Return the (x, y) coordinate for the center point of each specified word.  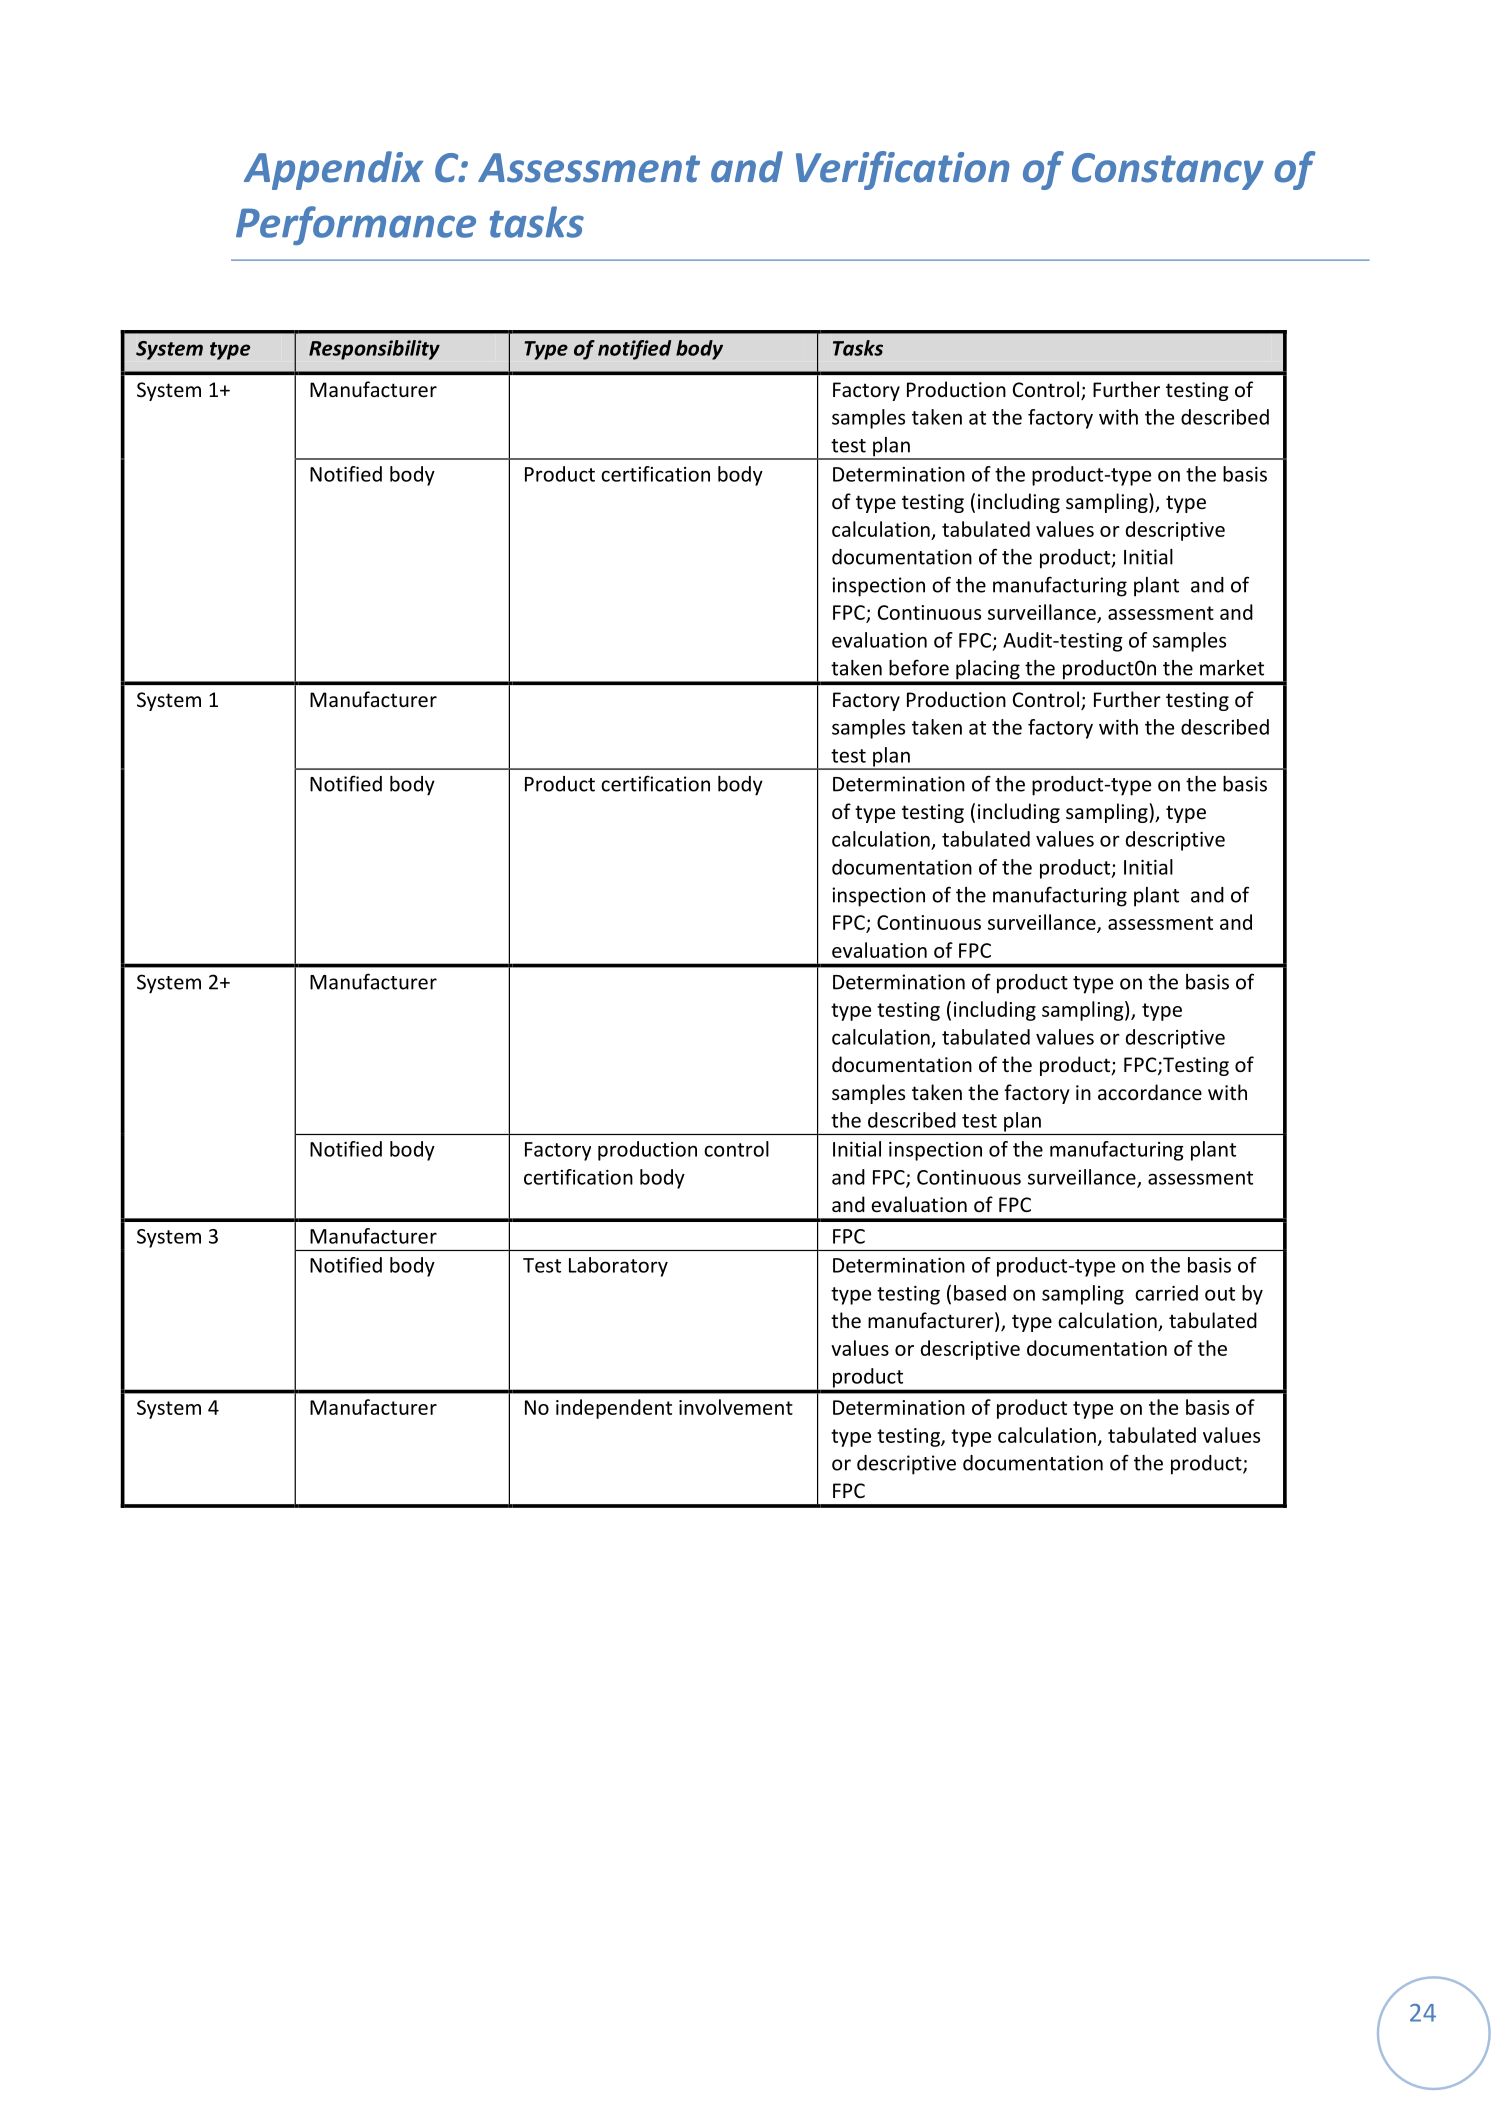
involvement (736, 1407)
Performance (356, 225)
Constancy (1168, 171)
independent (614, 1409)
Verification (902, 170)
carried (1166, 1293)
